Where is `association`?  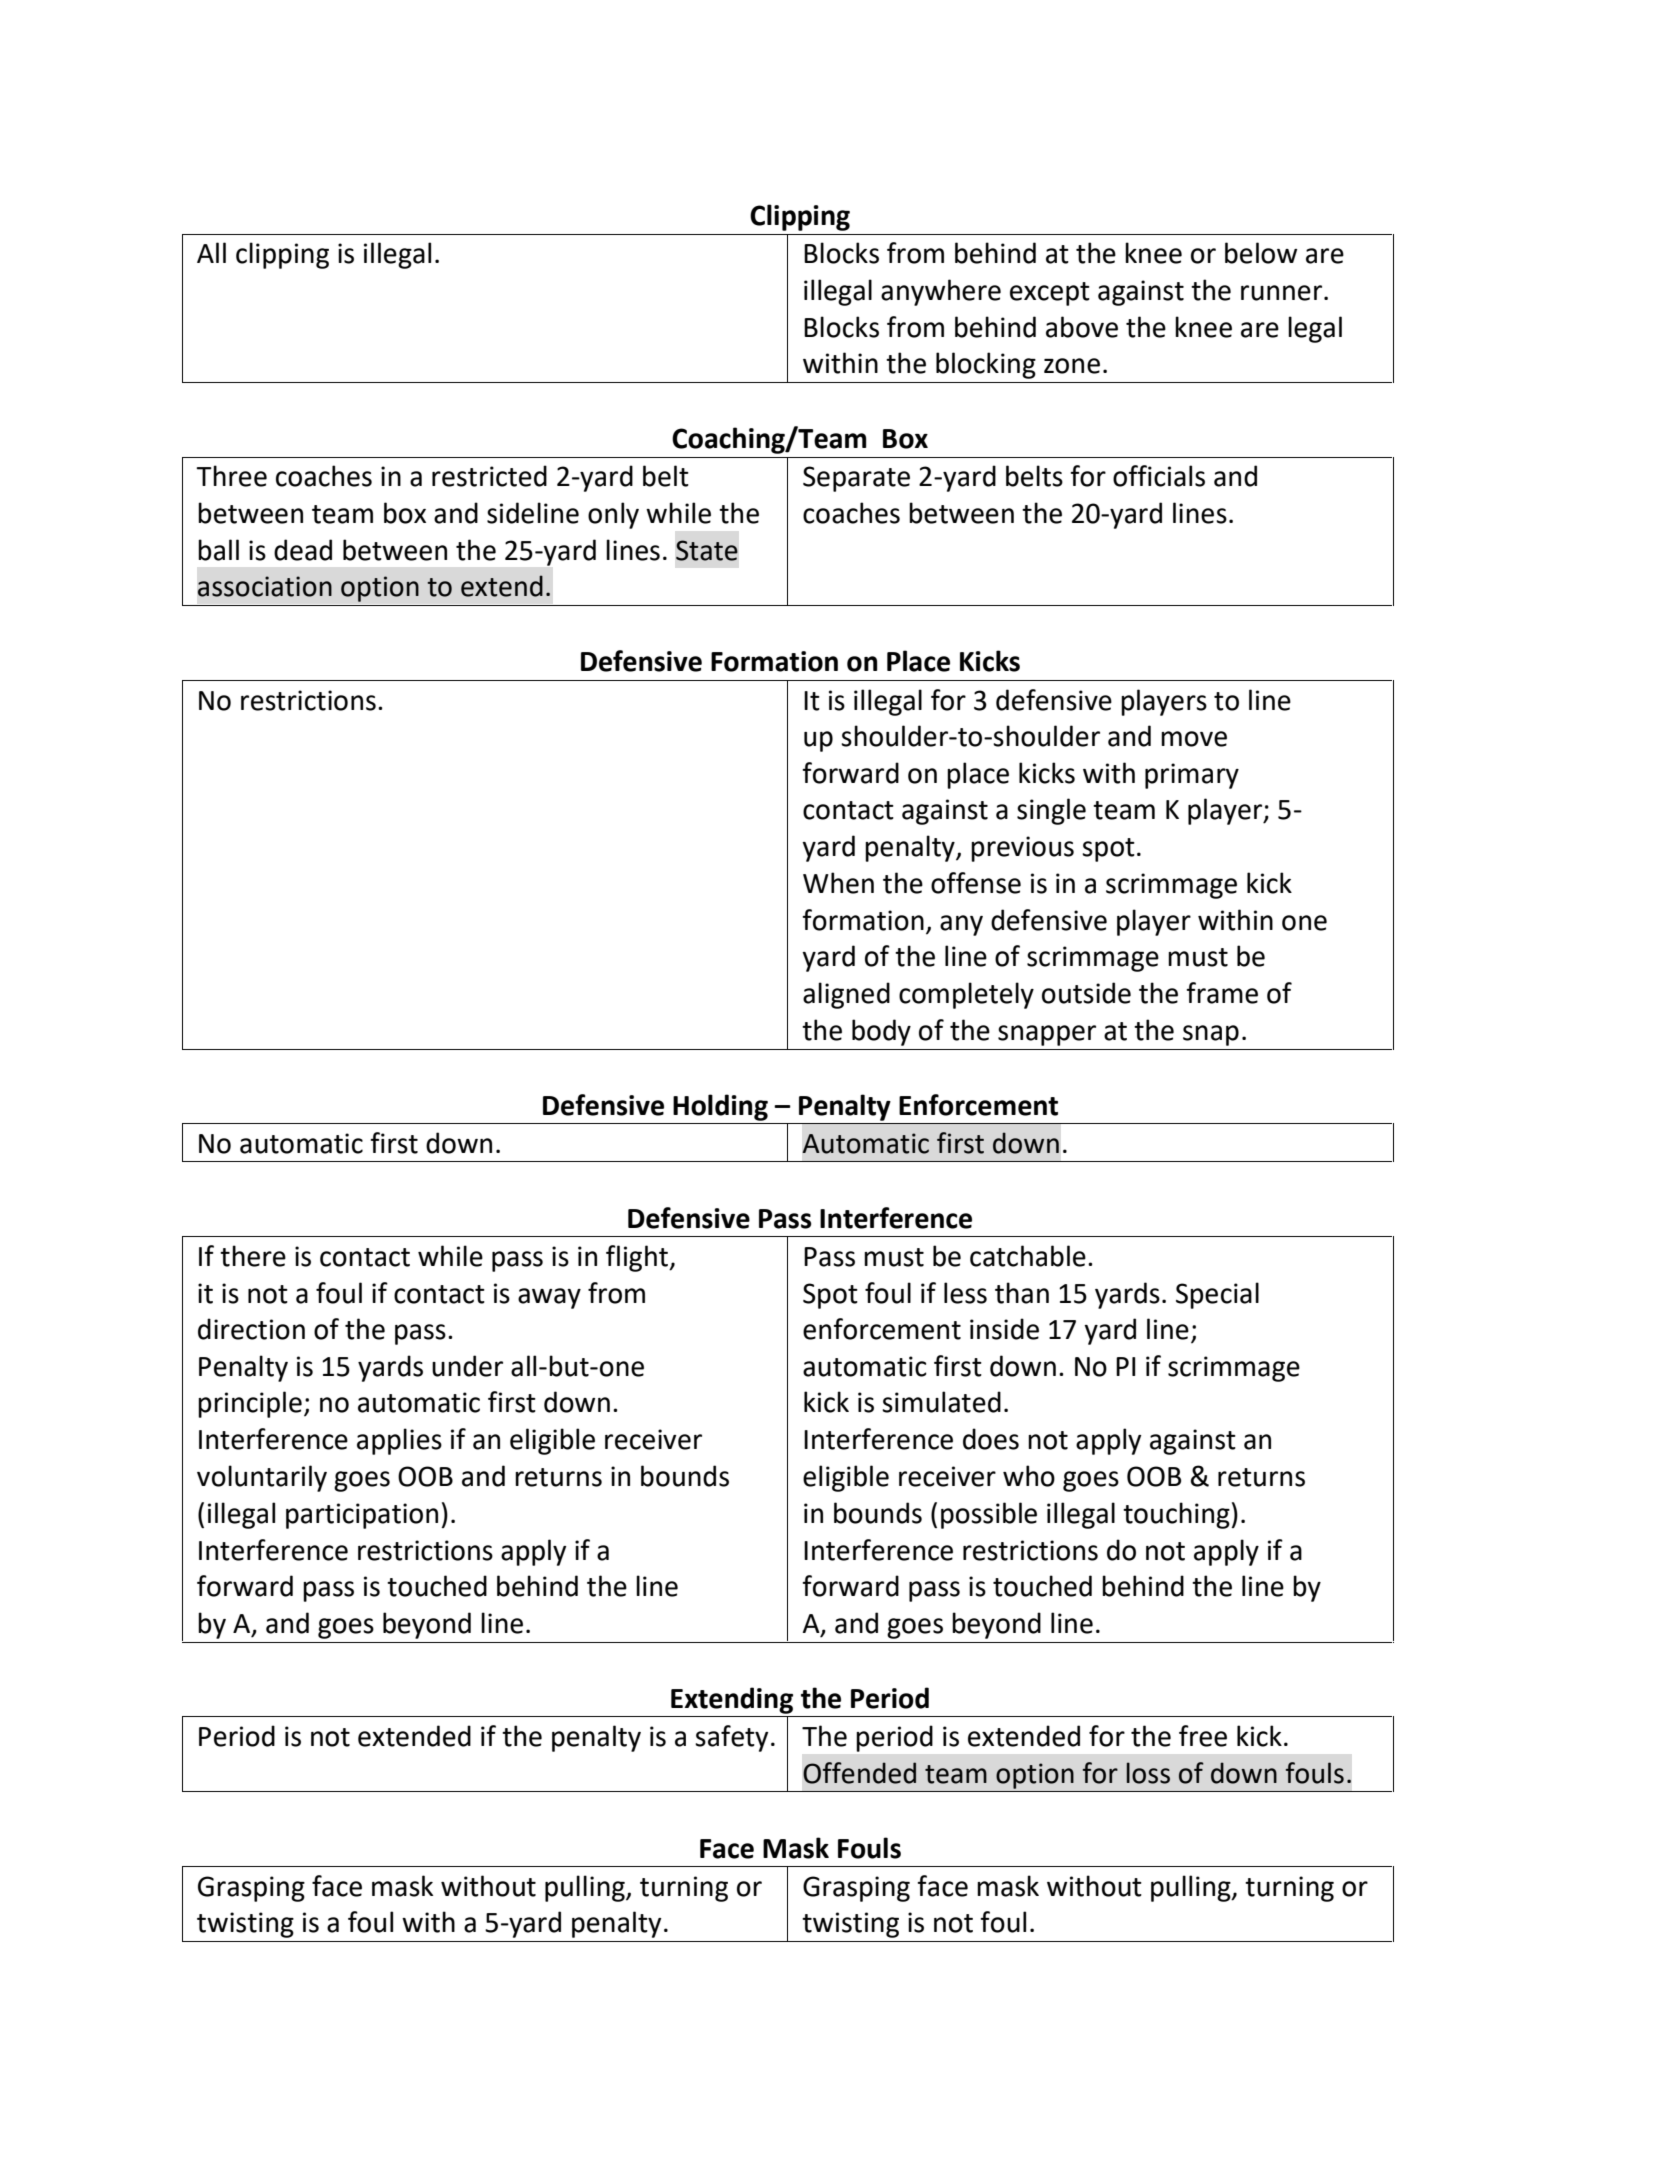
association is located at coordinates (265, 586).
